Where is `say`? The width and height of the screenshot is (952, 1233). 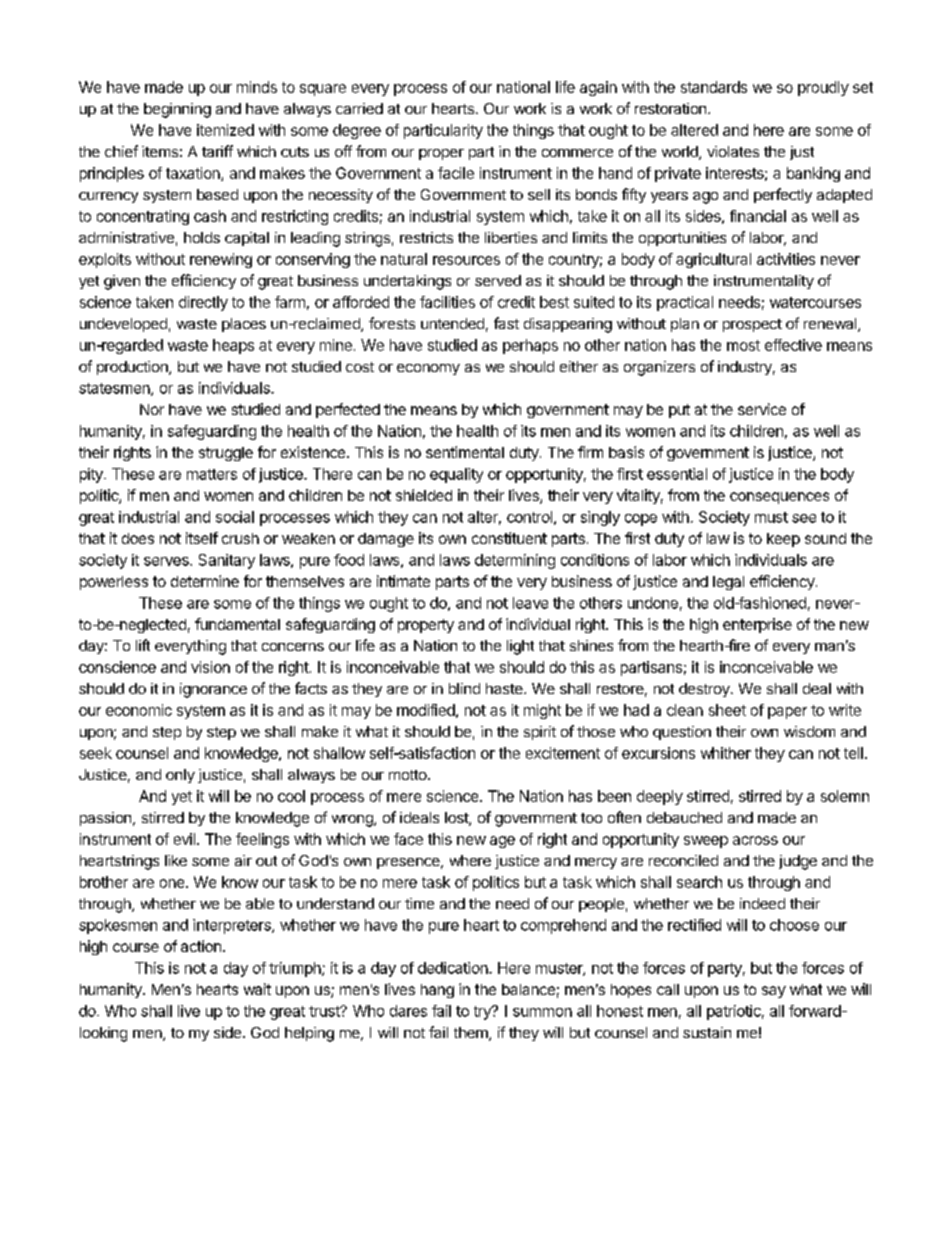
say is located at coordinates (774, 992).
